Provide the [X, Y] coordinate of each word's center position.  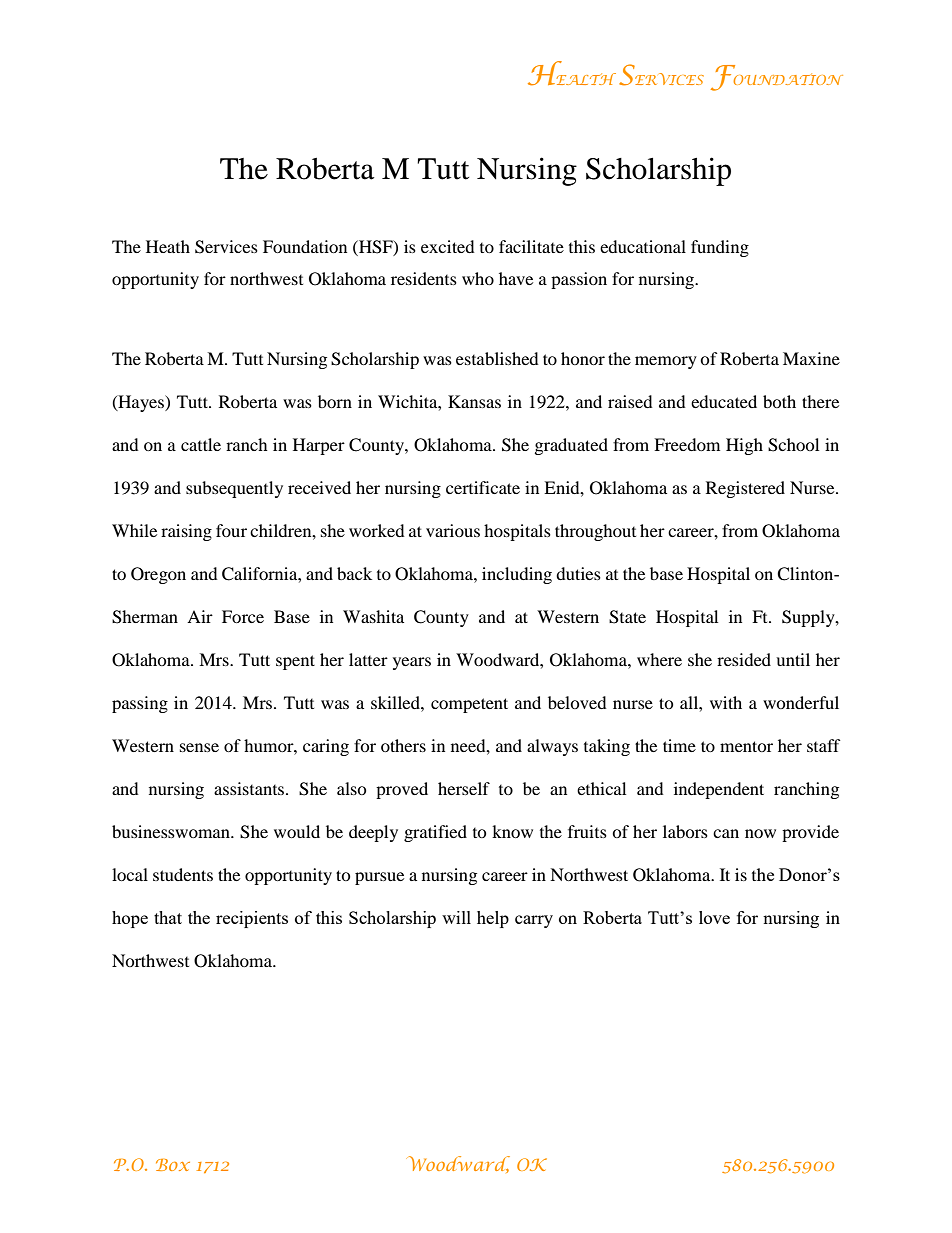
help [493, 919]
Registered [745, 489]
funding [720, 248]
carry [534, 921]
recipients [252, 919]
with [726, 702]
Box [173, 1165]
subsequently [234, 489]
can [726, 833]
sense [199, 747]
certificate [483, 487]
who [478, 278]
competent [469, 705]
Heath [168, 246]
